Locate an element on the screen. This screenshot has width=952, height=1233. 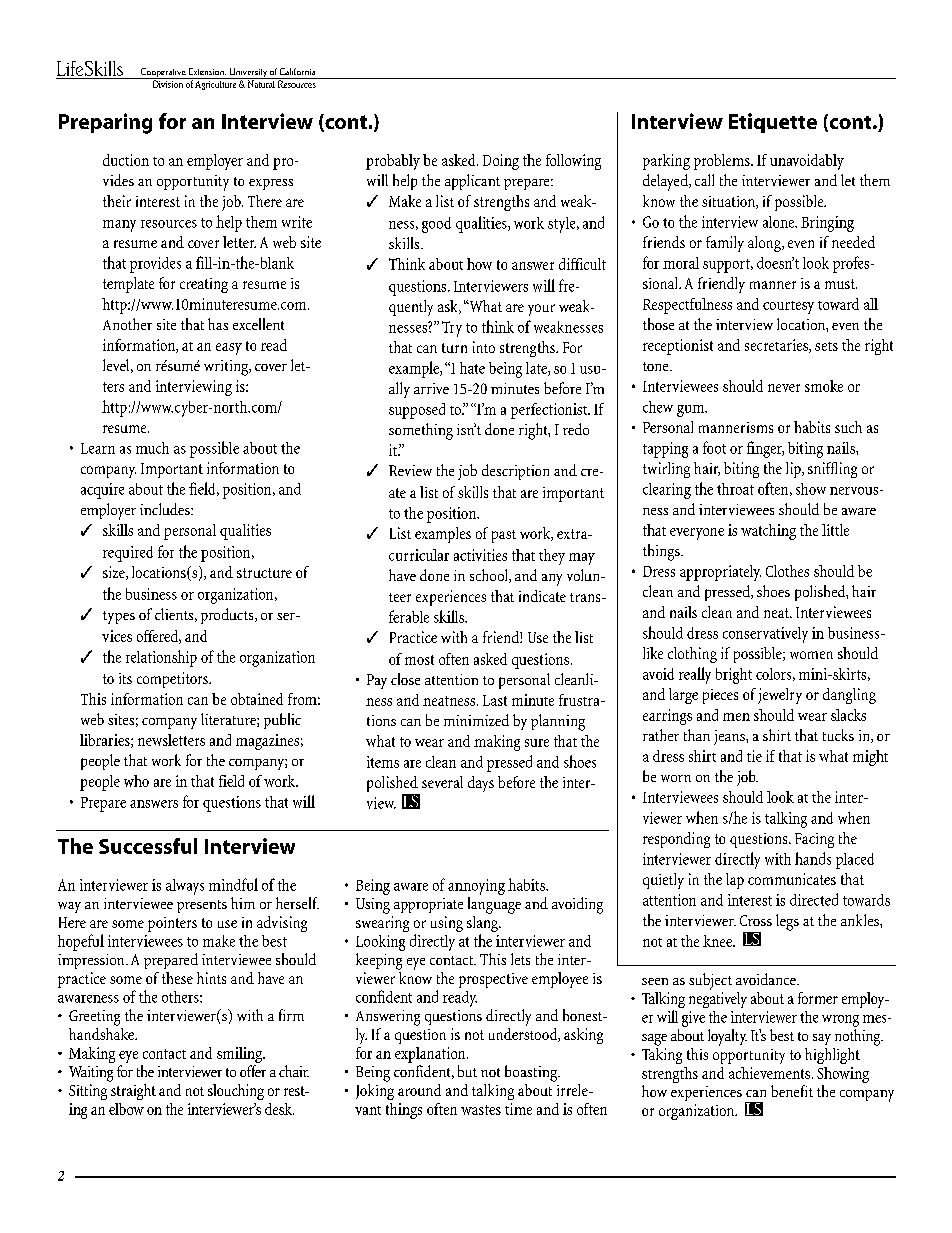
Division is located at coordinates (167, 83).
